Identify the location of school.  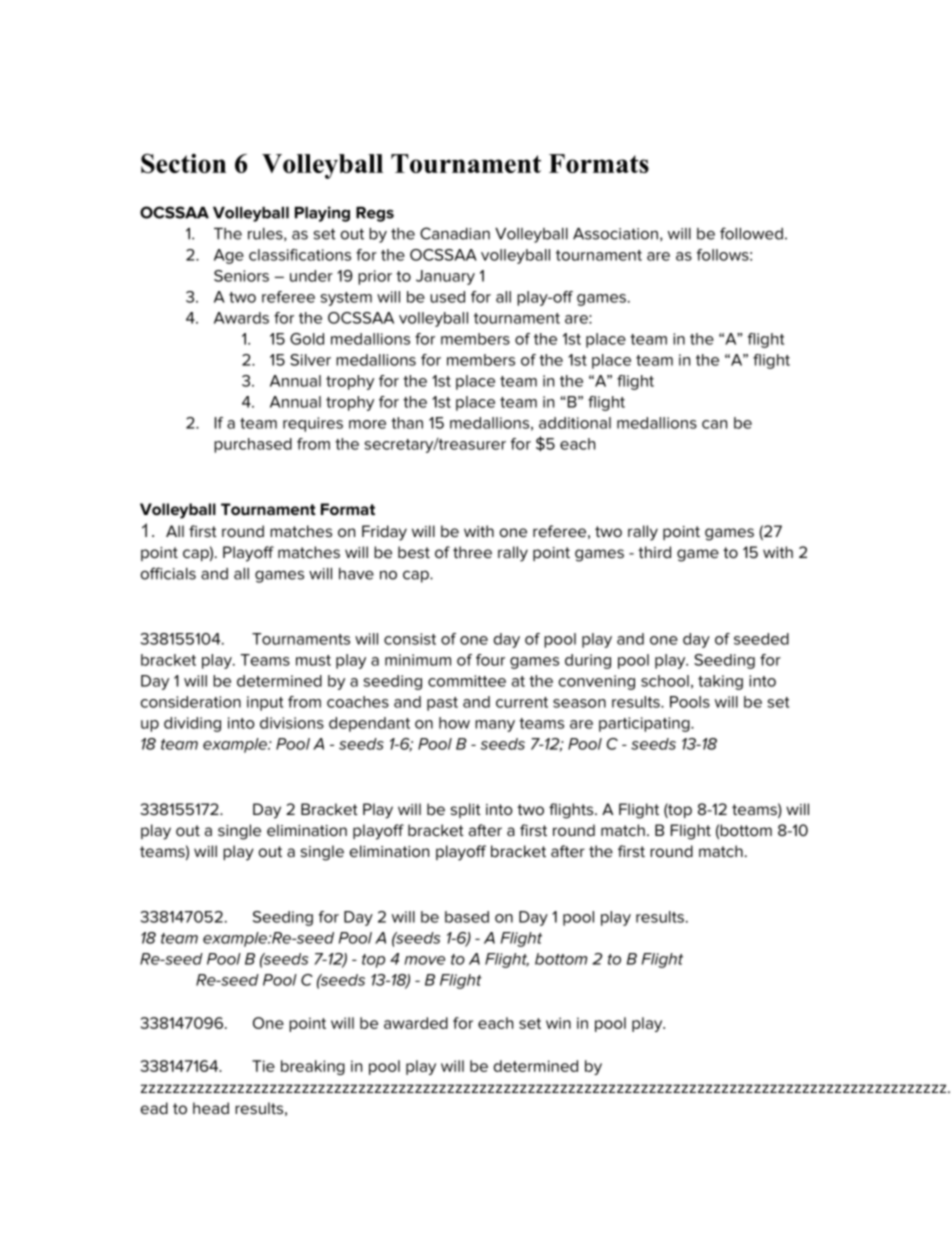
(665, 681).
